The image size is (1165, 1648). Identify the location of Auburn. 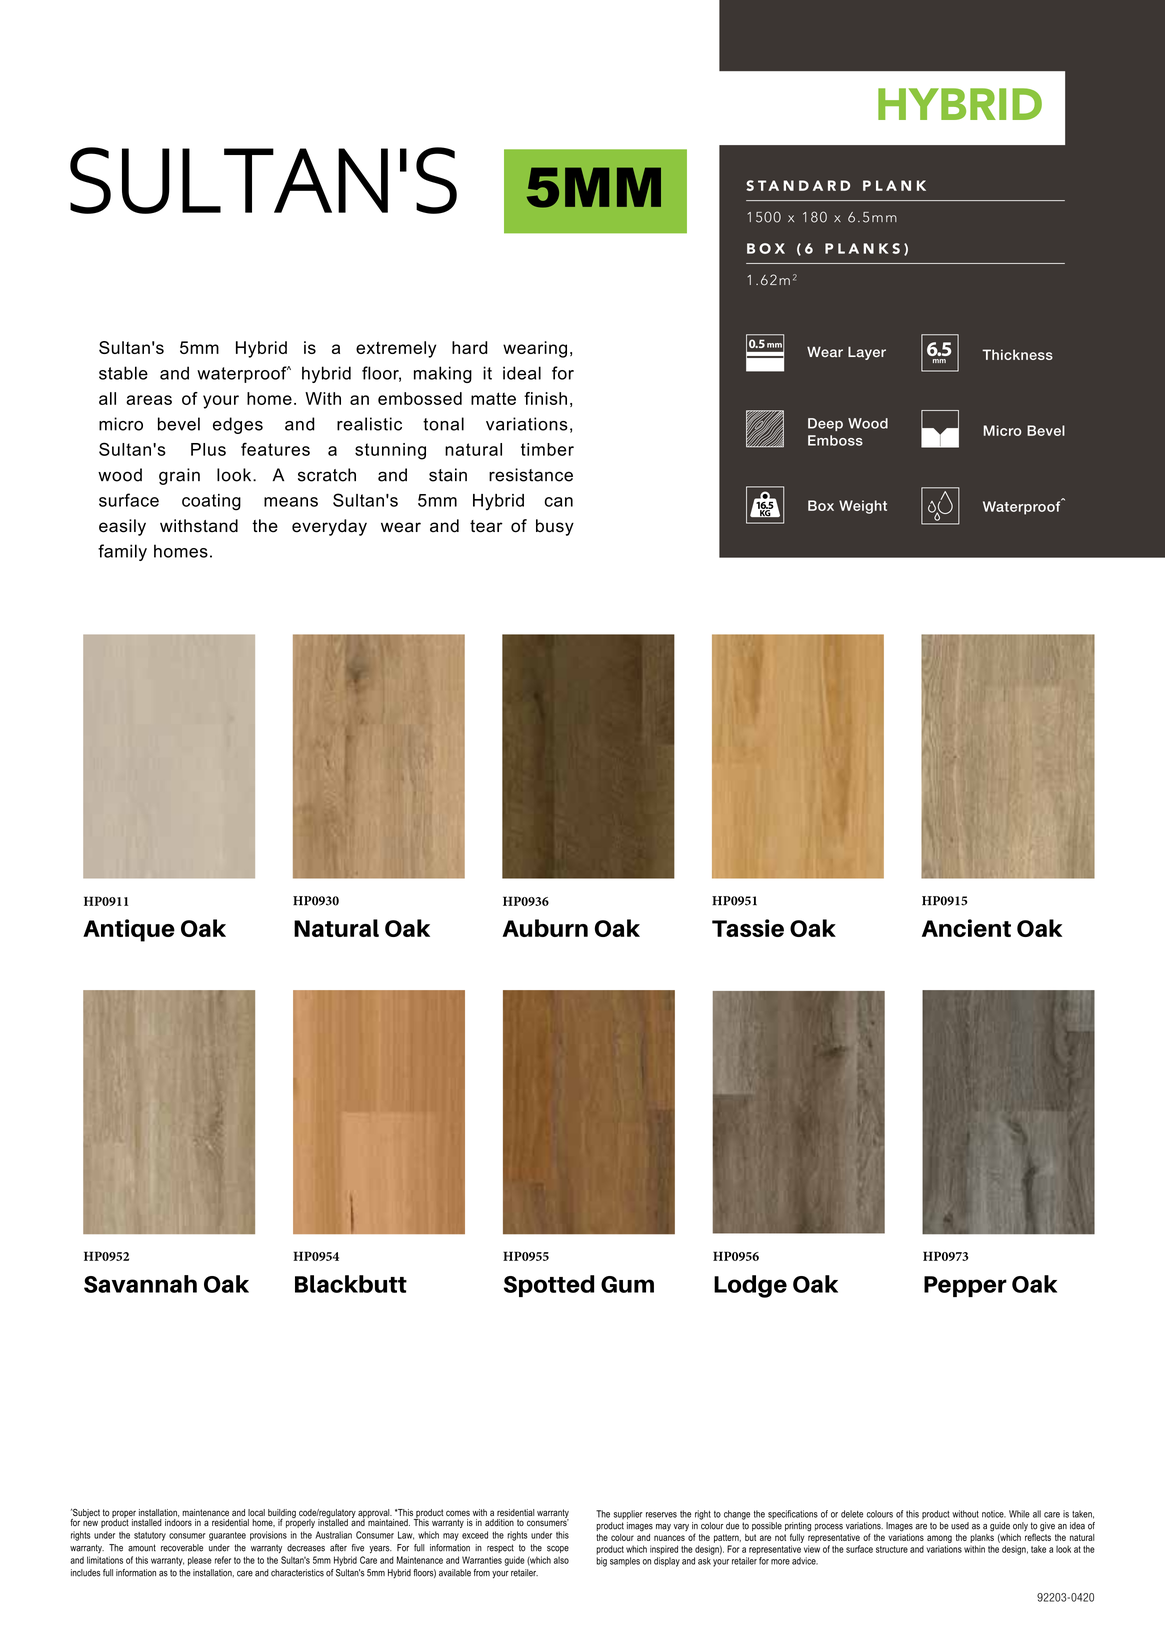
(545, 928).
